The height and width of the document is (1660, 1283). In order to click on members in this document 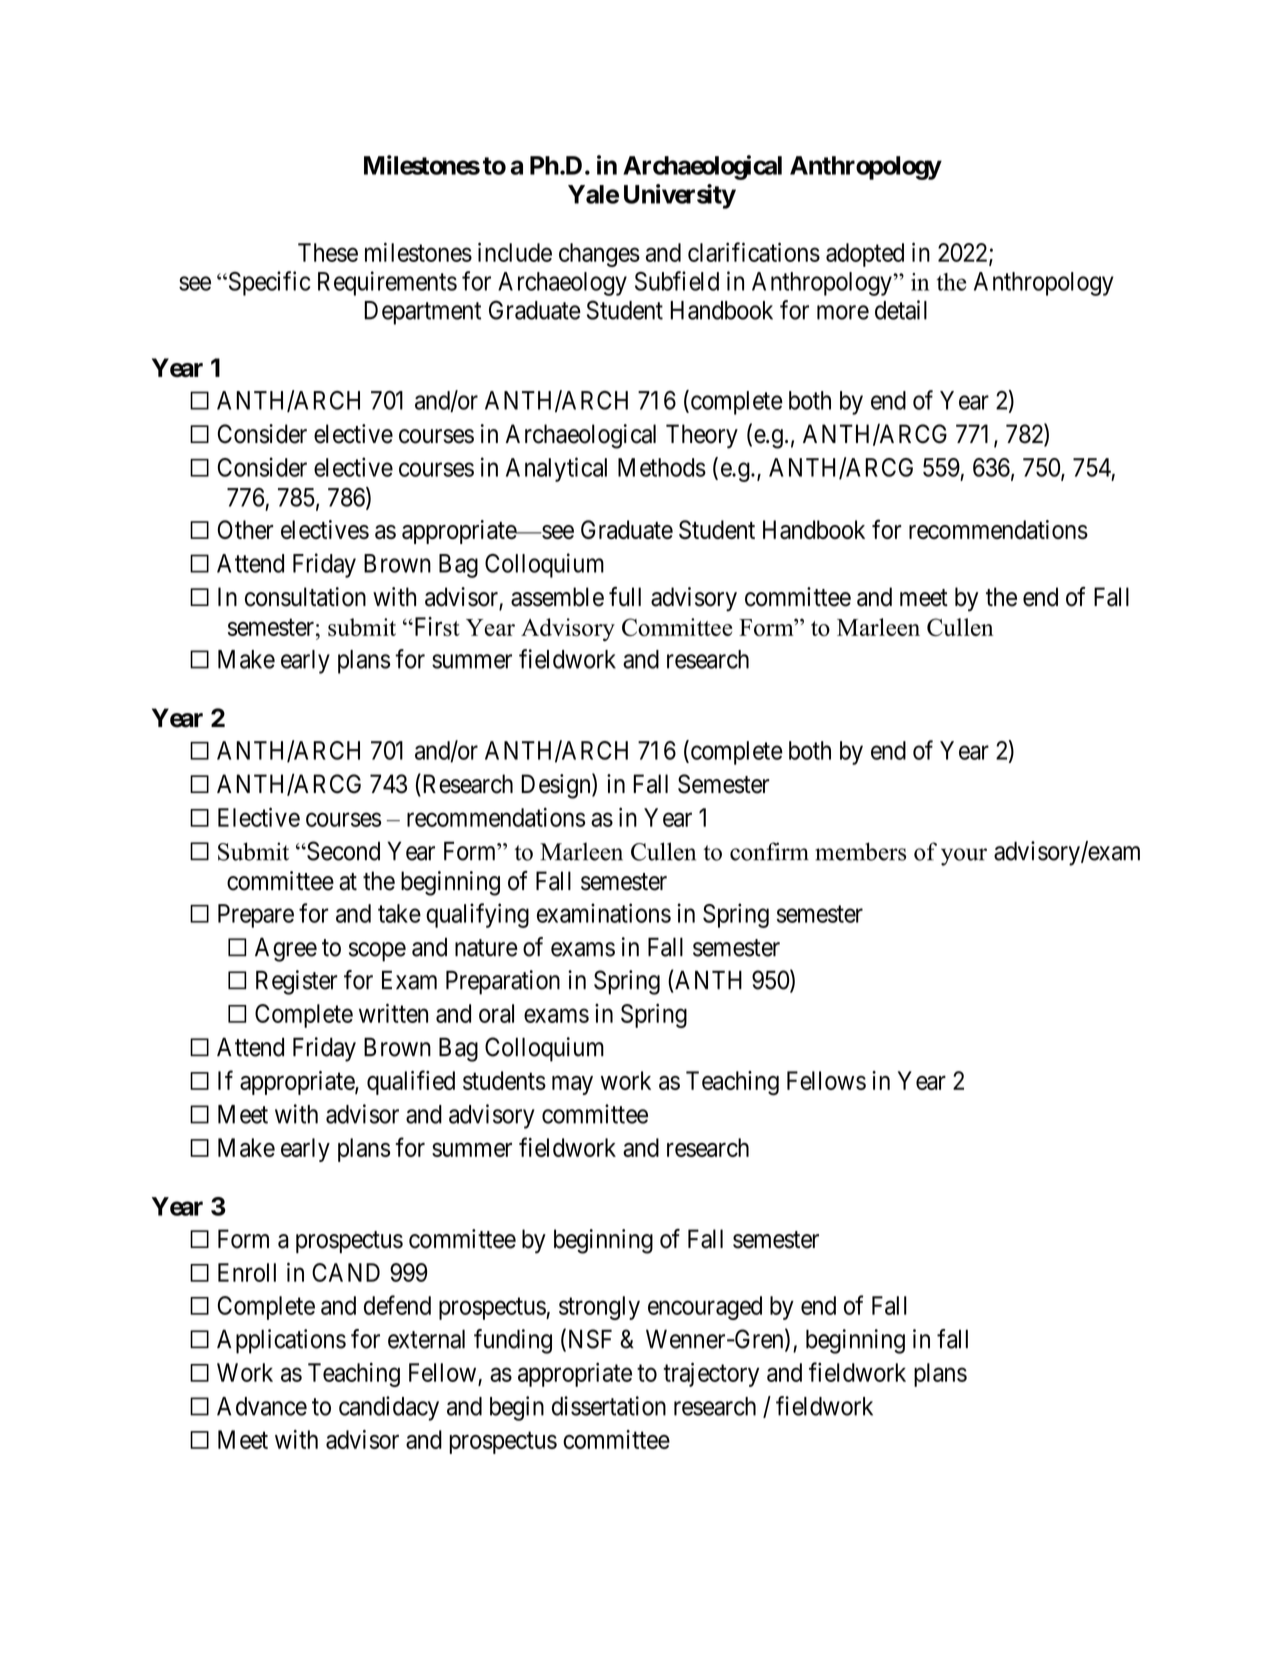, I will do `click(860, 851)`.
